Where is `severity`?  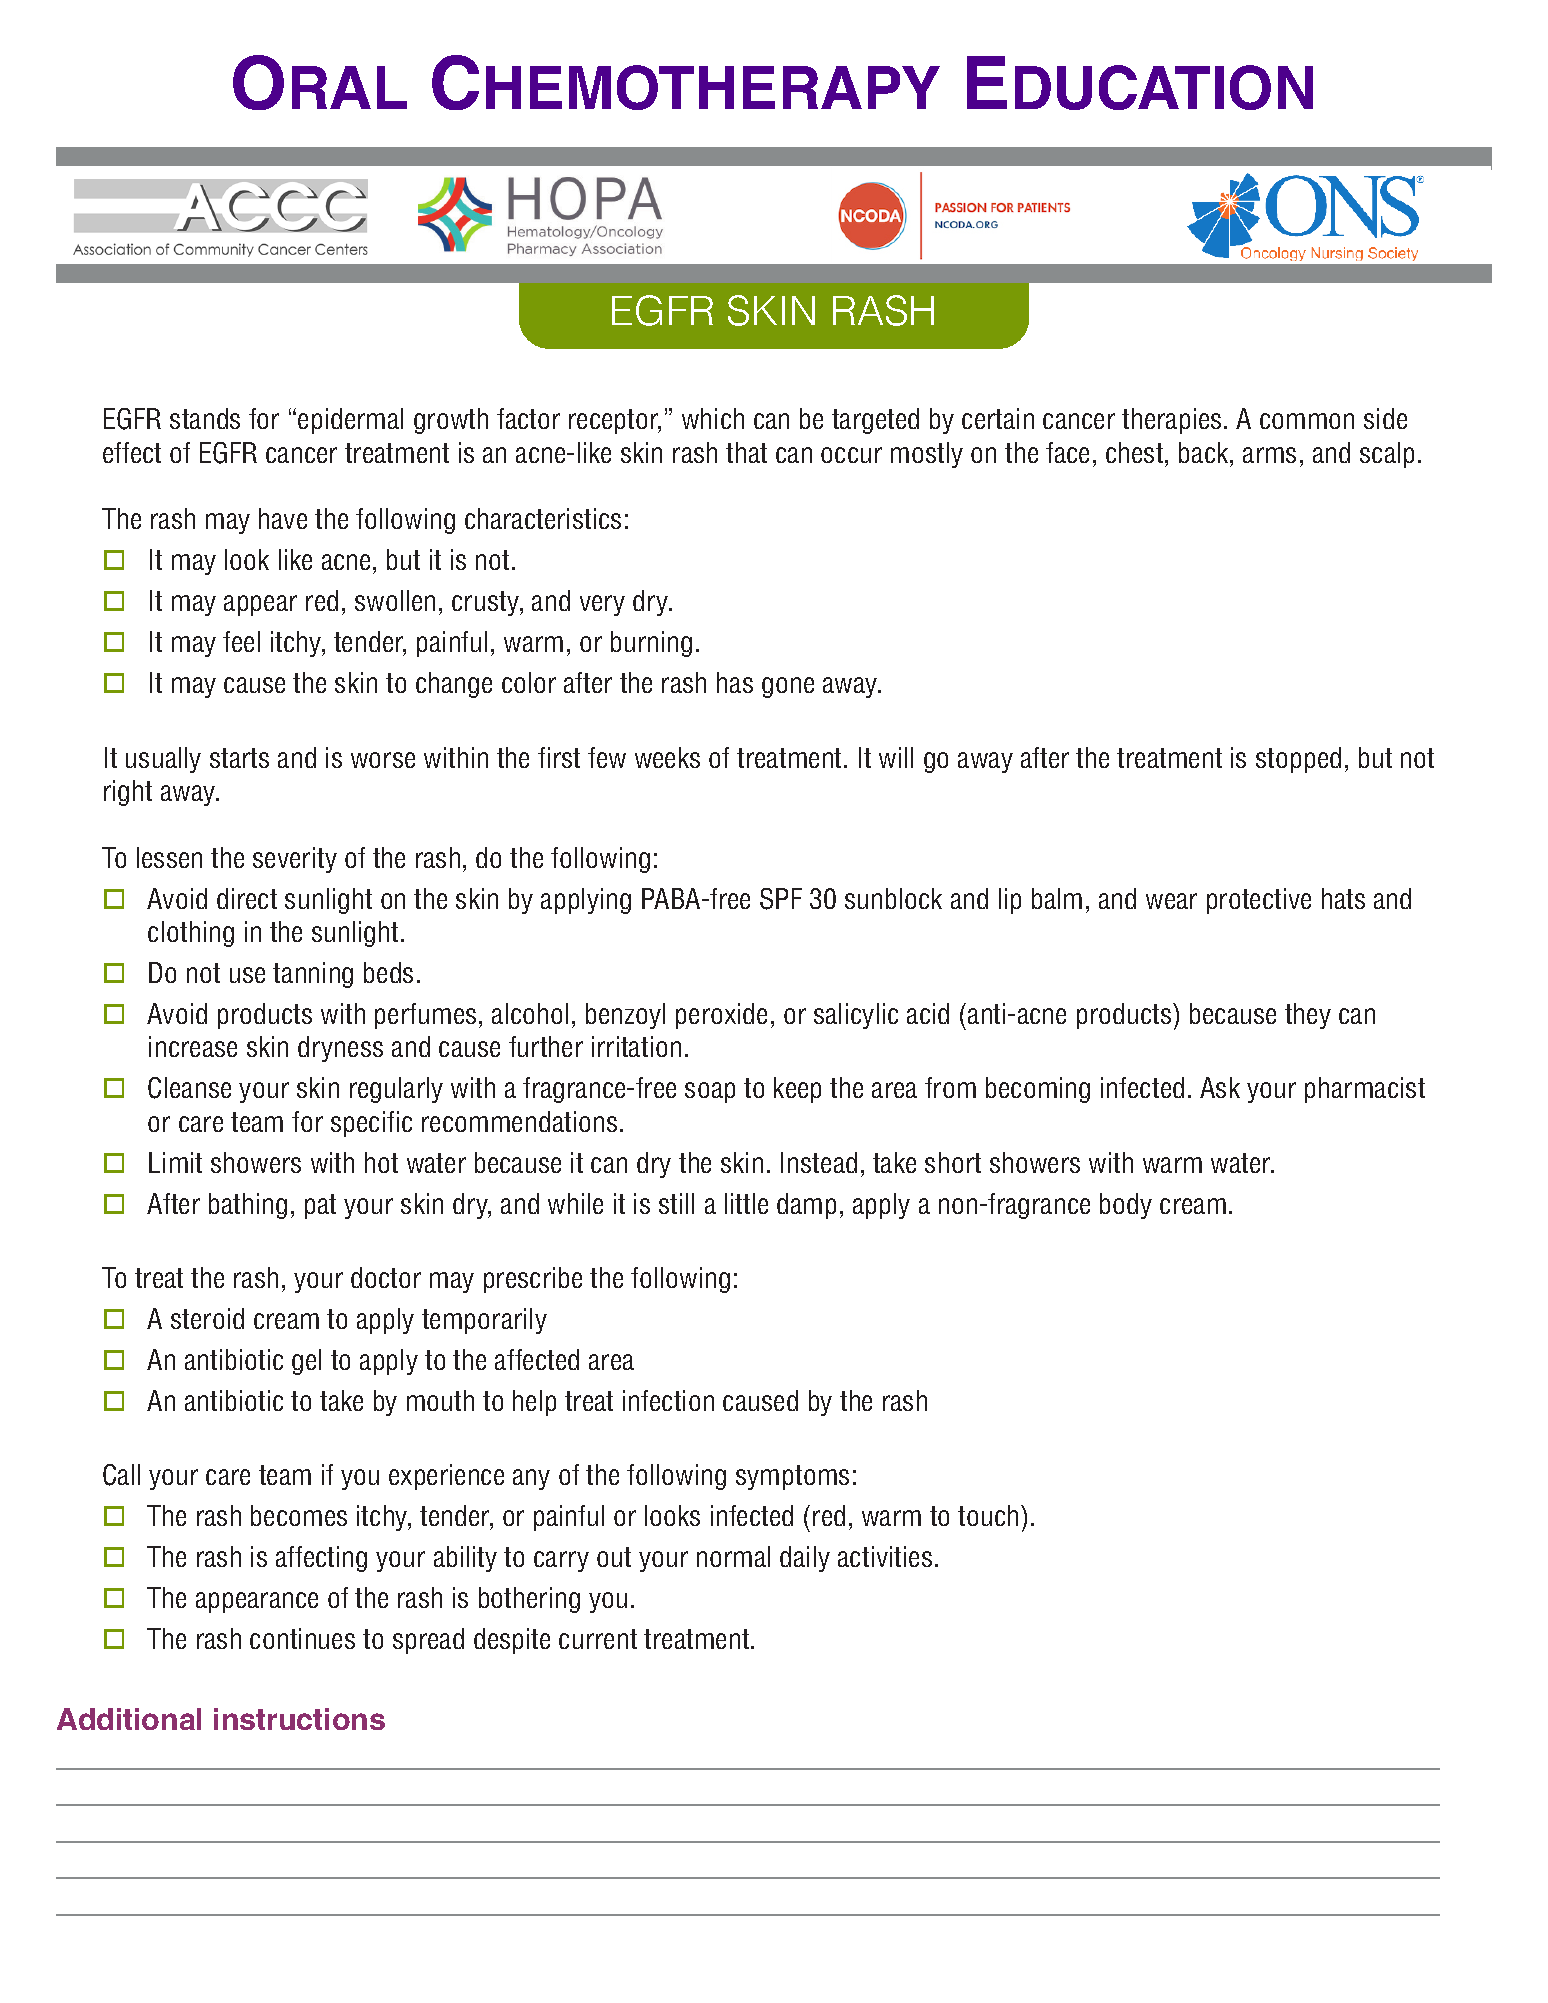
severity is located at coordinates (295, 860).
